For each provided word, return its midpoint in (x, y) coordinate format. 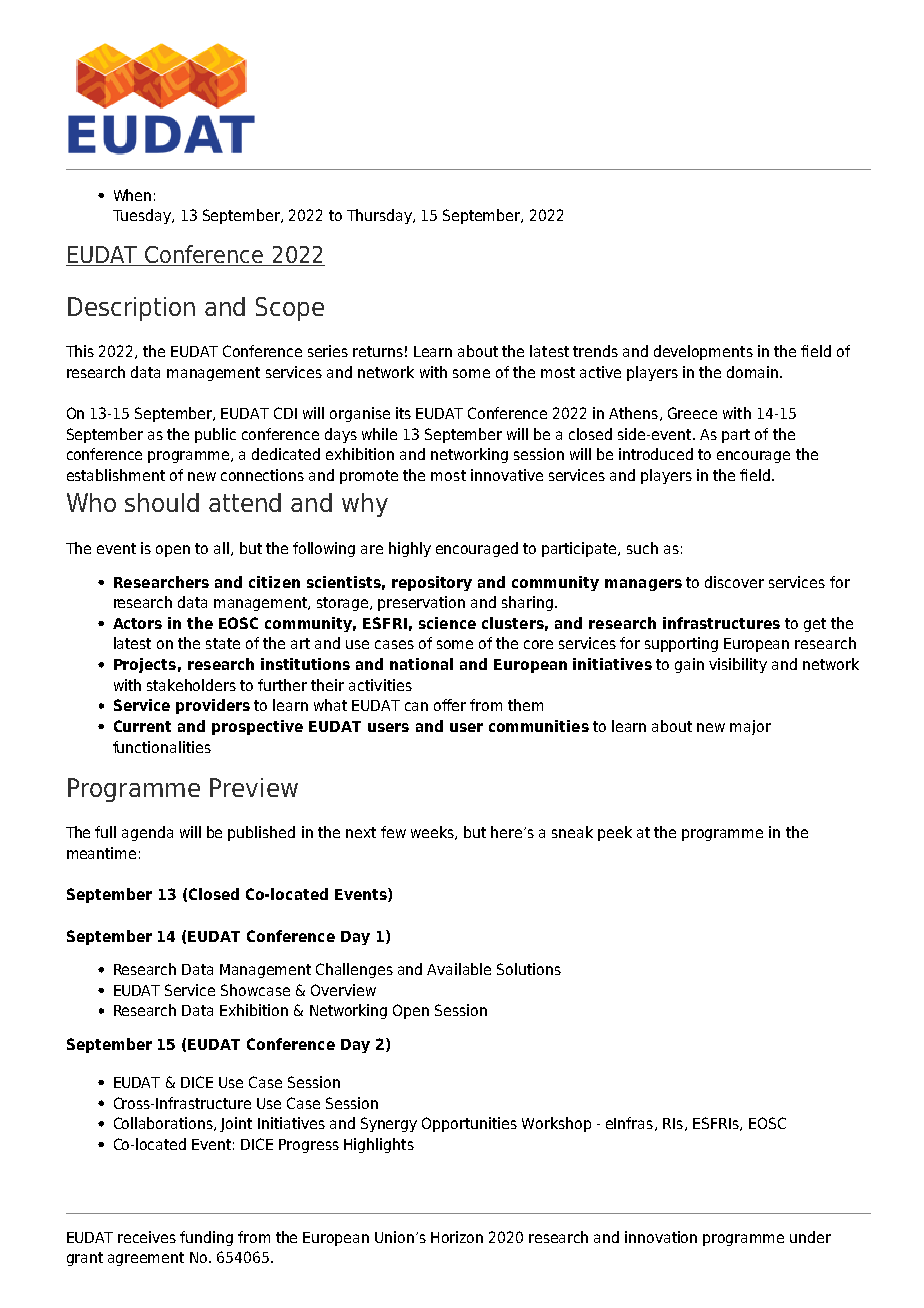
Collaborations (164, 1124)
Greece (692, 413)
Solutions (529, 969)
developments (703, 352)
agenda (147, 833)
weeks (433, 833)
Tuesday (143, 216)
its (403, 413)
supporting (681, 644)
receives (147, 1237)
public (215, 435)
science (447, 623)
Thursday (380, 216)
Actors (137, 623)
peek (615, 833)
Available (459, 969)
